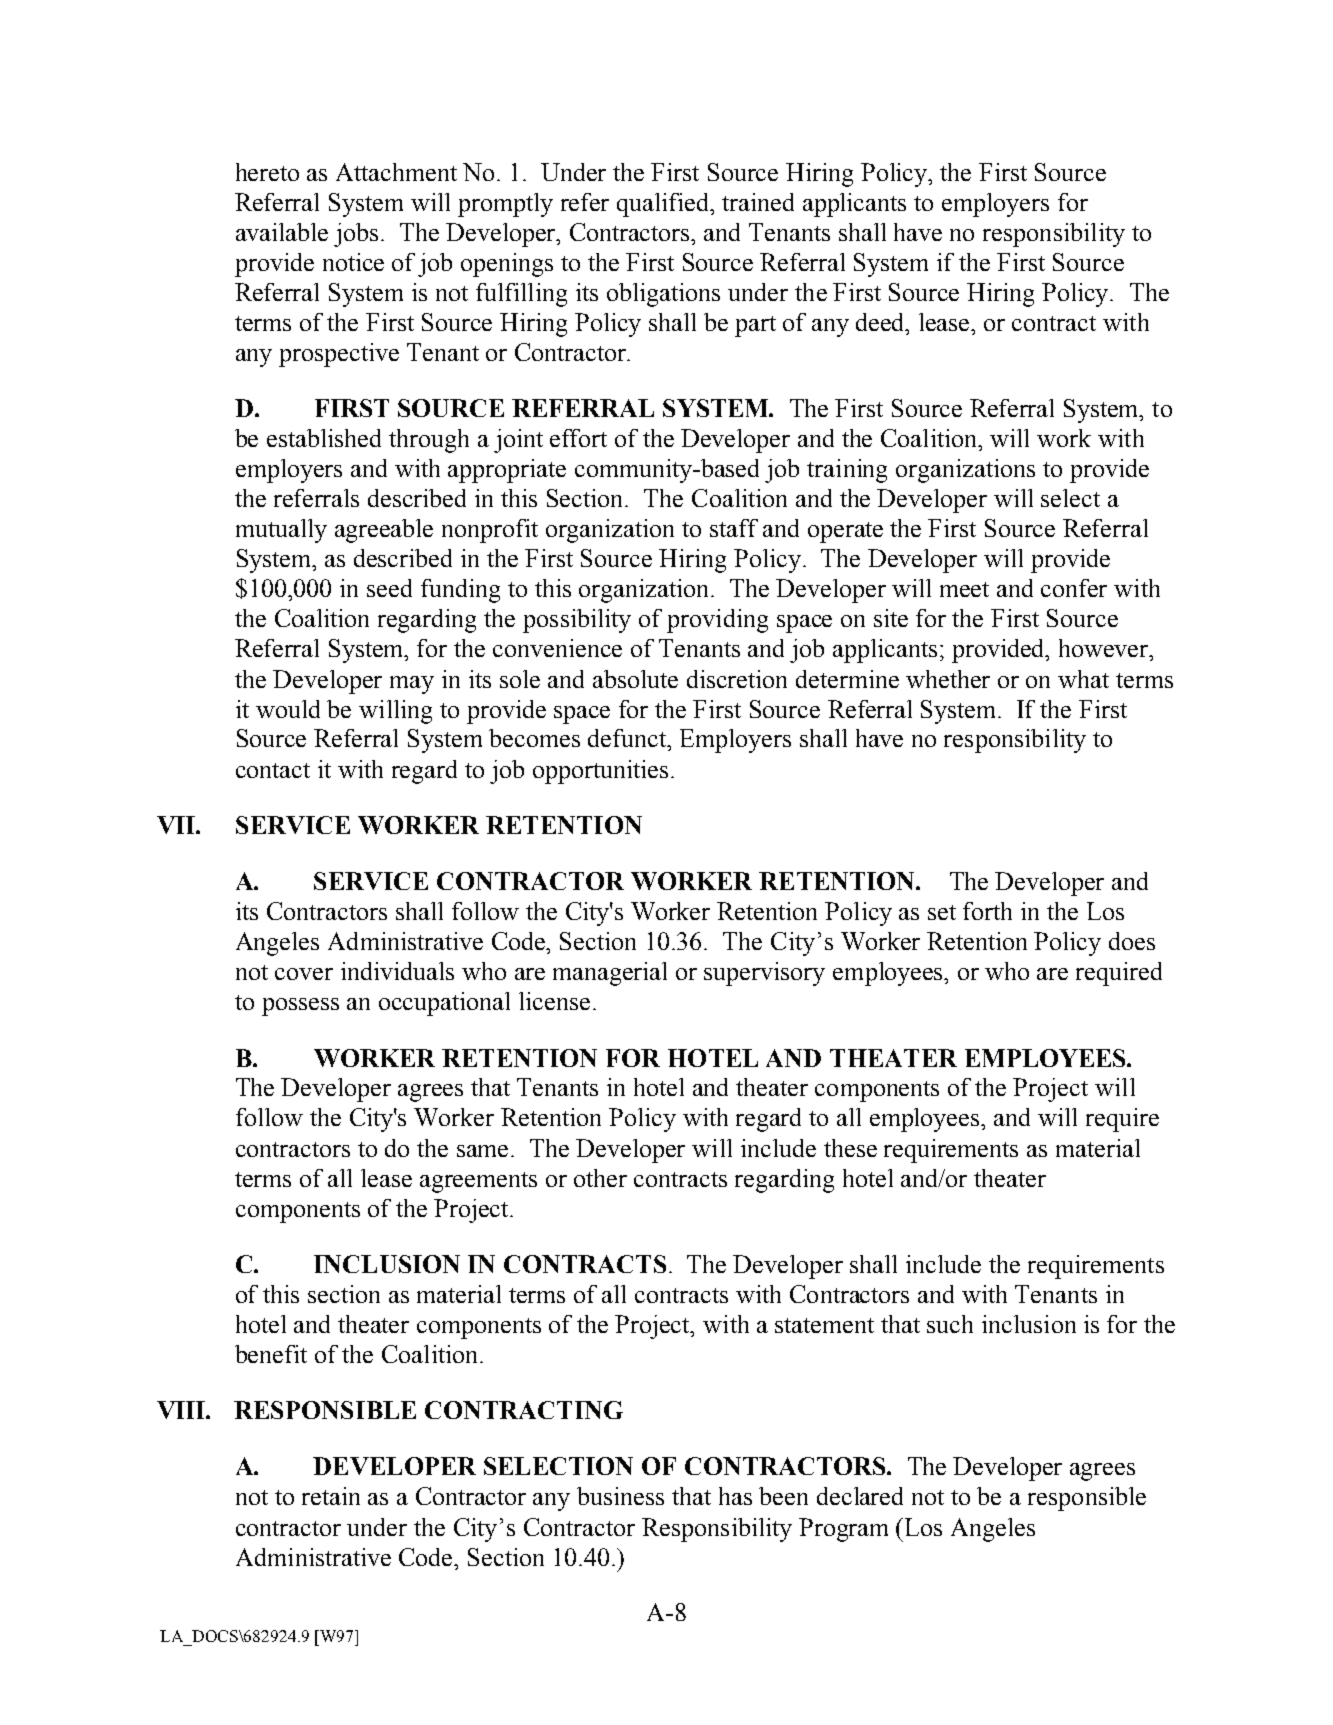 Image resolution: width=1333 pixels, height=1725 pixels. What do you see at coordinates (664, 205) in the image?
I see `qualified` at bounding box center [664, 205].
